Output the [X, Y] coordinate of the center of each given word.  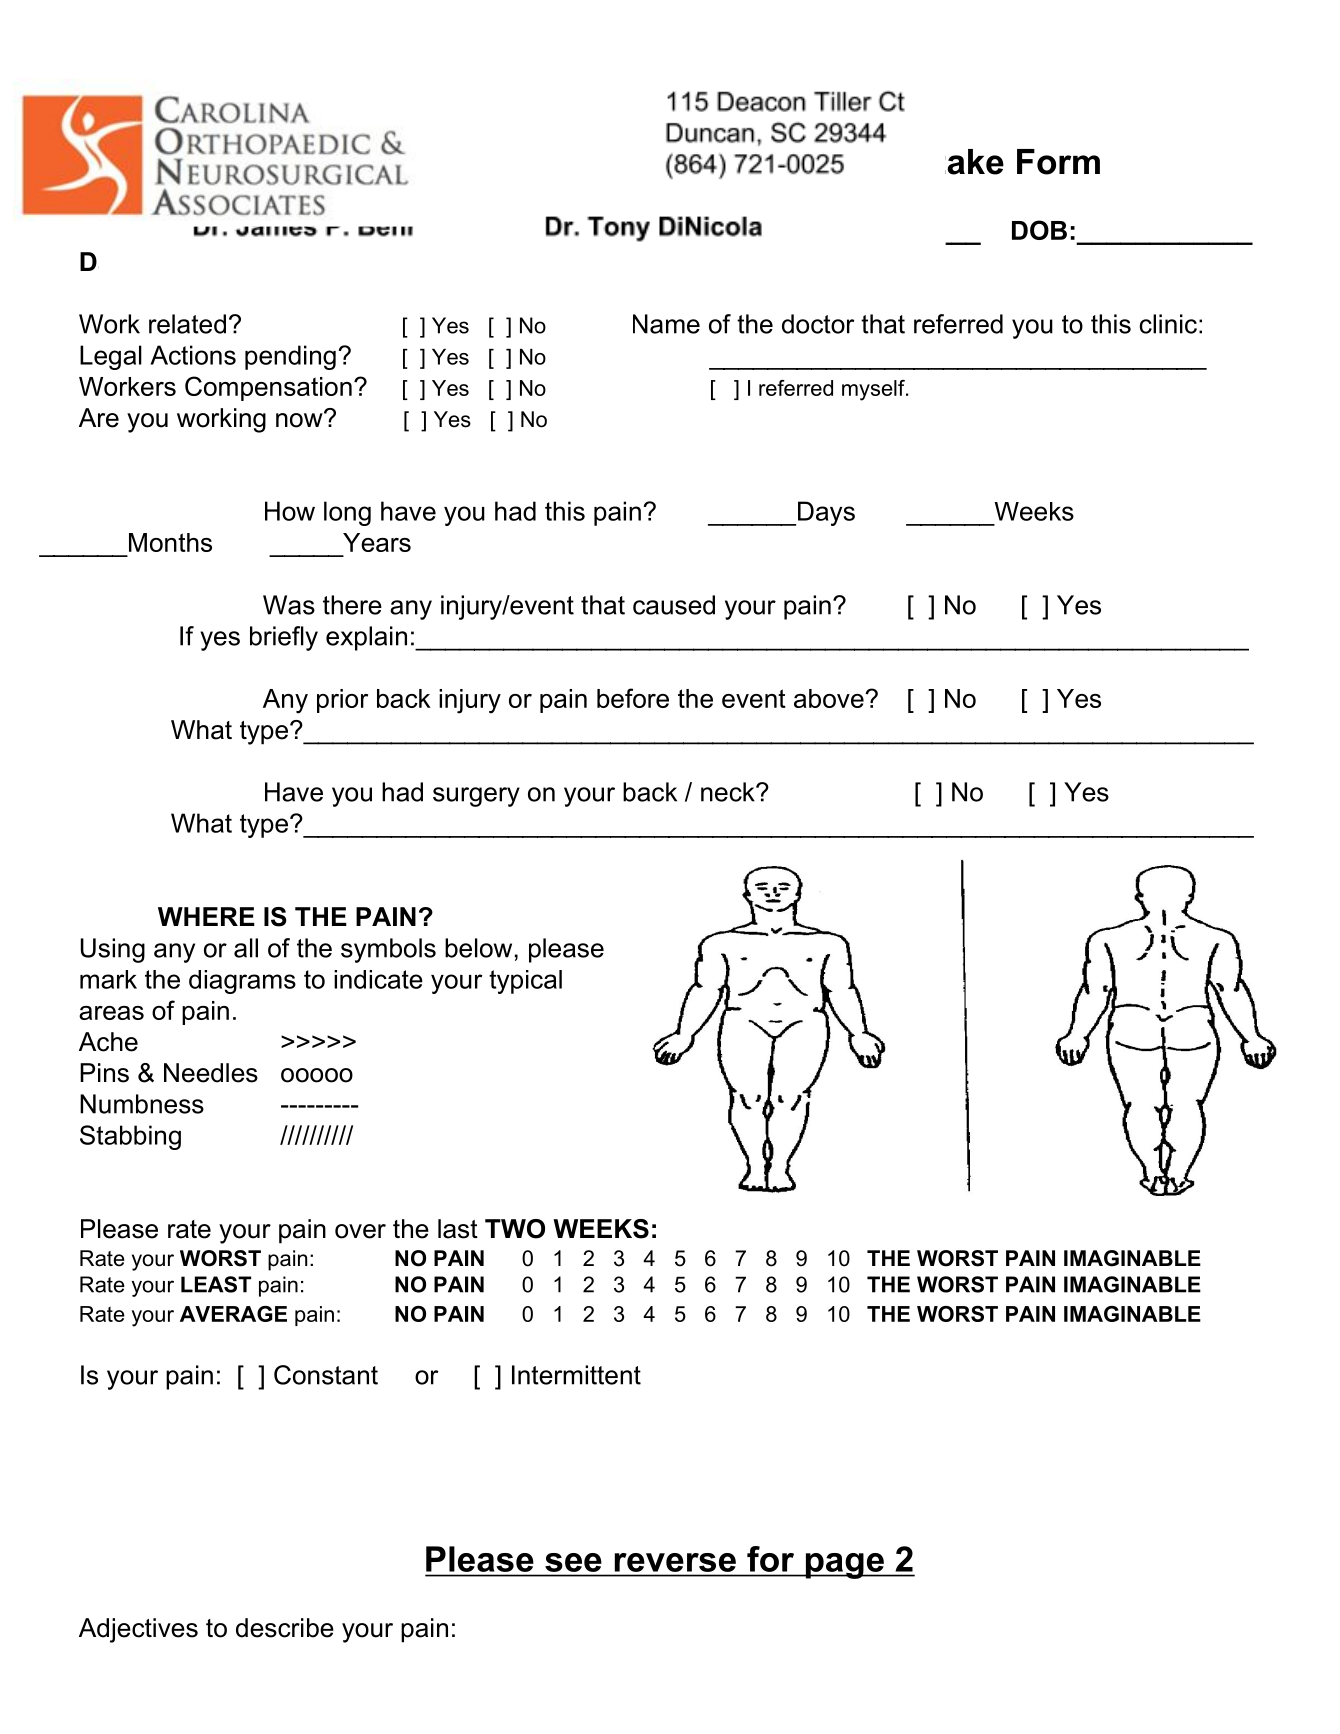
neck [729, 792]
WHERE [206, 916]
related [187, 324]
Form [1058, 162]
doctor [818, 324]
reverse [675, 1562]
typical [525, 982]
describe [285, 1628]
